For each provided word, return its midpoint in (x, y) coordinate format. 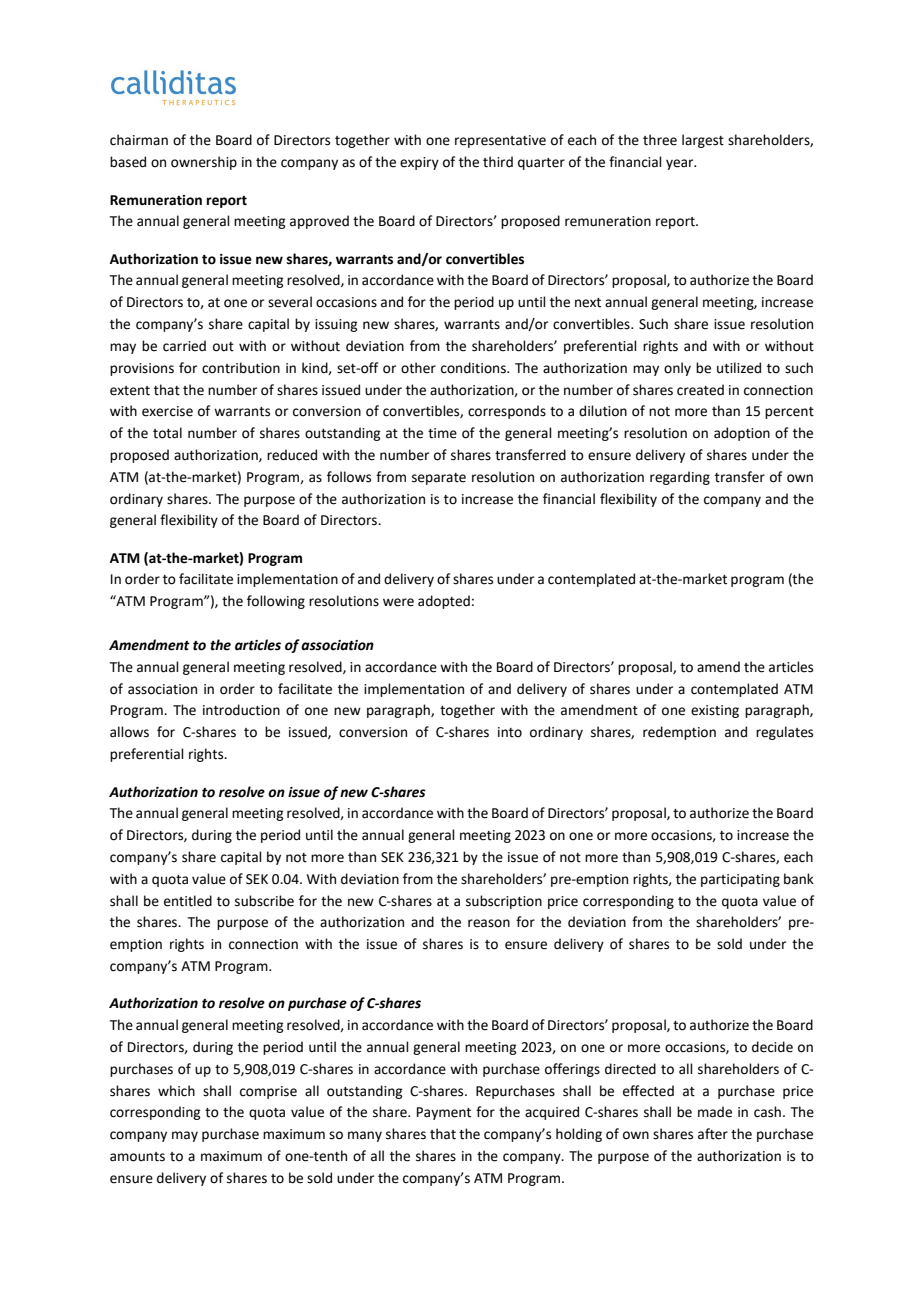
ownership (204, 163)
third (498, 162)
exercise (167, 411)
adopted (444, 602)
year (681, 164)
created (700, 390)
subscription (504, 902)
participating (740, 880)
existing (715, 711)
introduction (241, 710)
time (442, 433)
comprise (268, 1092)
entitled (188, 901)
